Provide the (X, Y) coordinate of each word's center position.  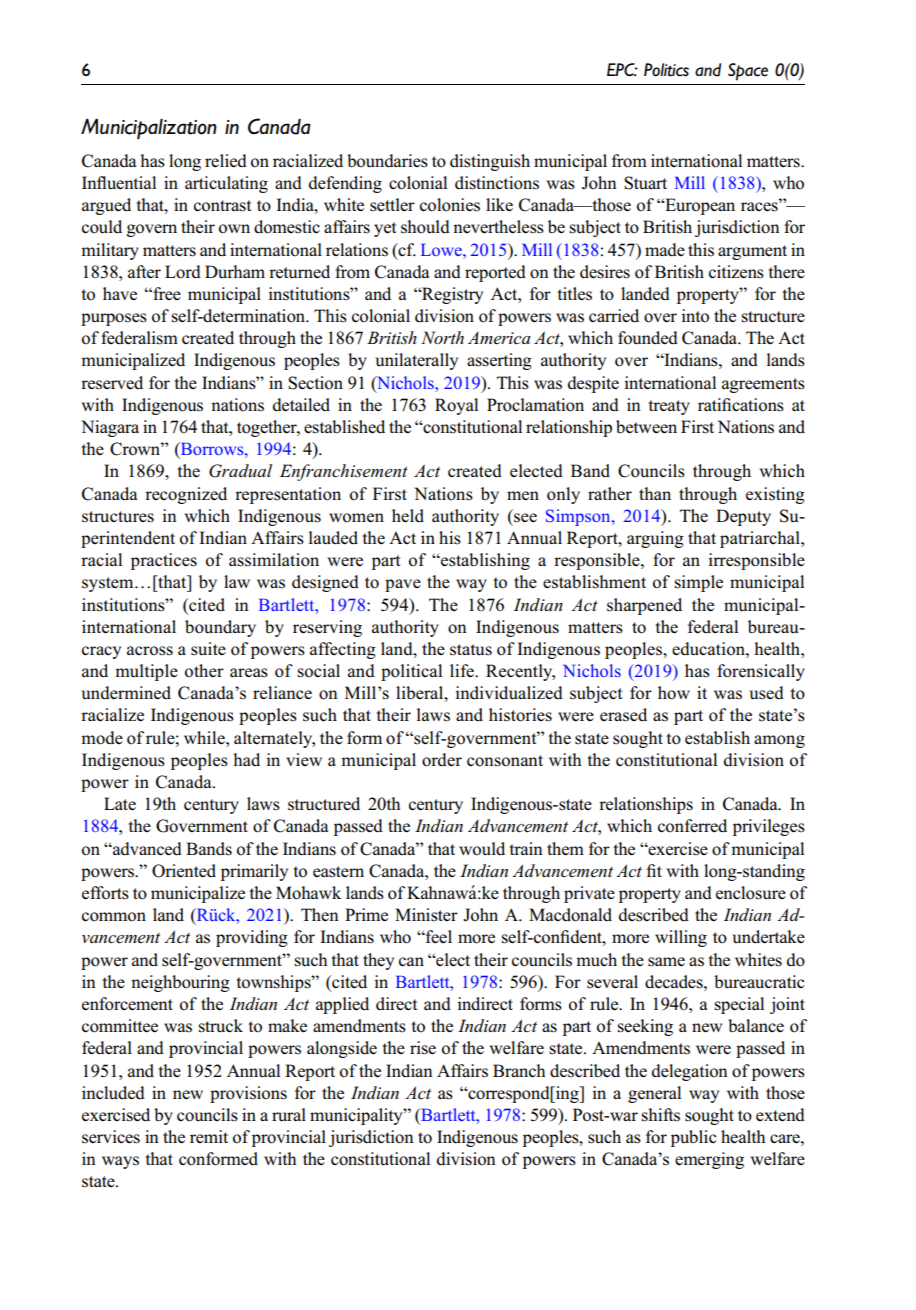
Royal (456, 406)
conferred (692, 826)
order (442, 760)
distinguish (490, 162)
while (205, 737)
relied (226, 161)
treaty (669, 407)
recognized (186, 495)
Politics (666, 70)
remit (209, 1136)
